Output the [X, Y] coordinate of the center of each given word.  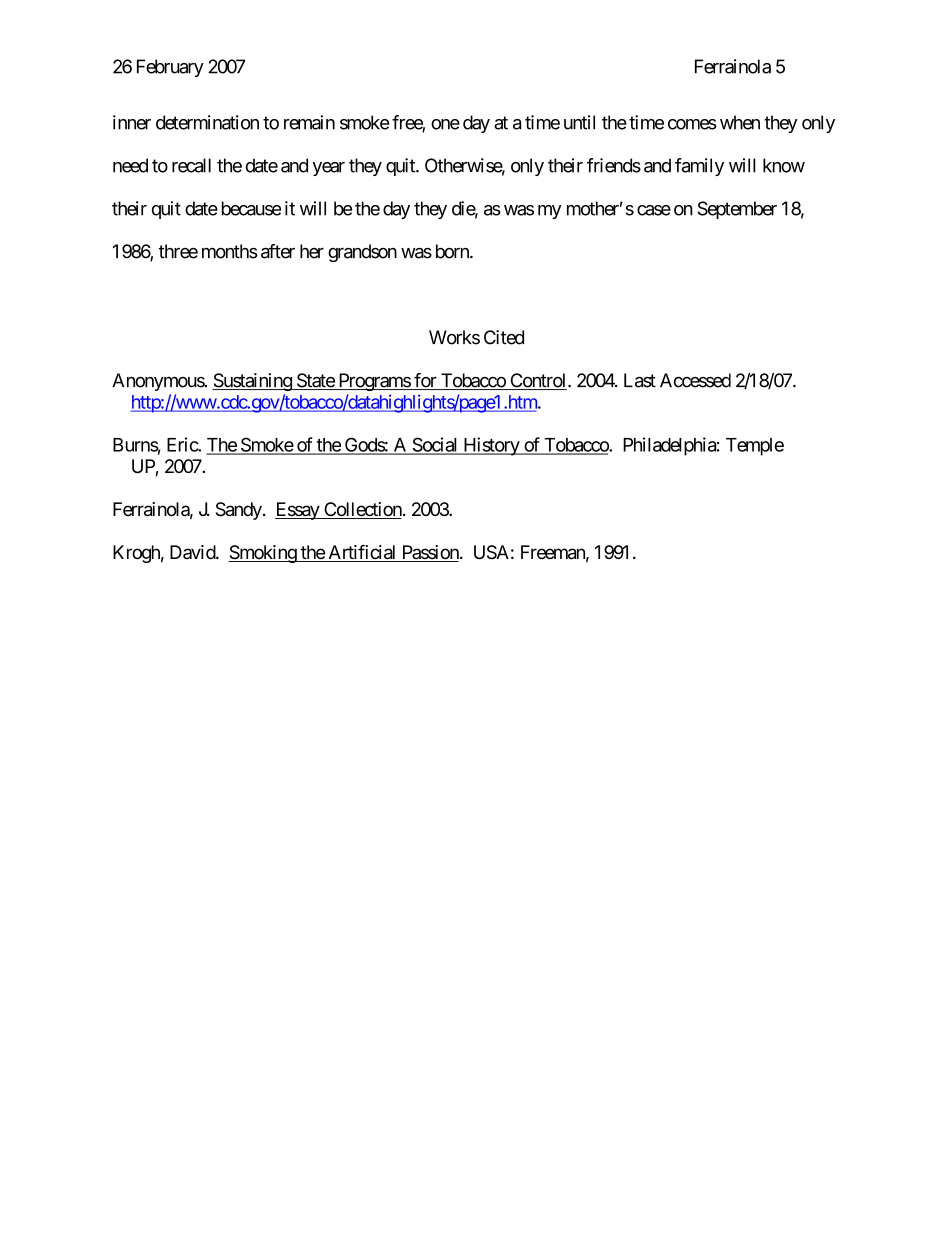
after [278, 251]
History [491, 446]
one [445, 124]
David [193, 552]
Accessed [695, 380]
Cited [504, 337]
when [740, 122]
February [170, 68]
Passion [430, 553]
